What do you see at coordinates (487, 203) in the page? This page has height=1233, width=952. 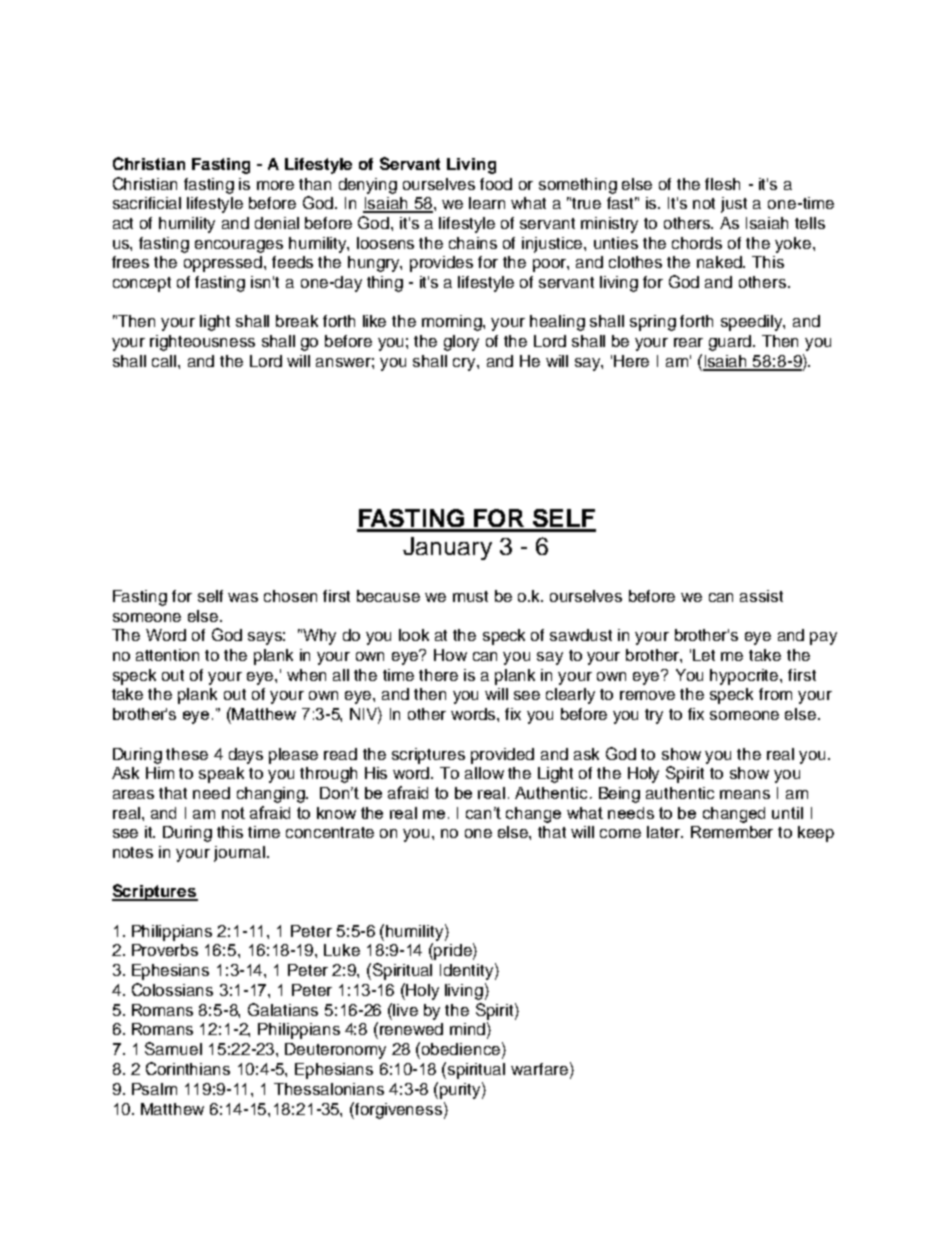 I see `learn` at bounding box center [487, 203].
